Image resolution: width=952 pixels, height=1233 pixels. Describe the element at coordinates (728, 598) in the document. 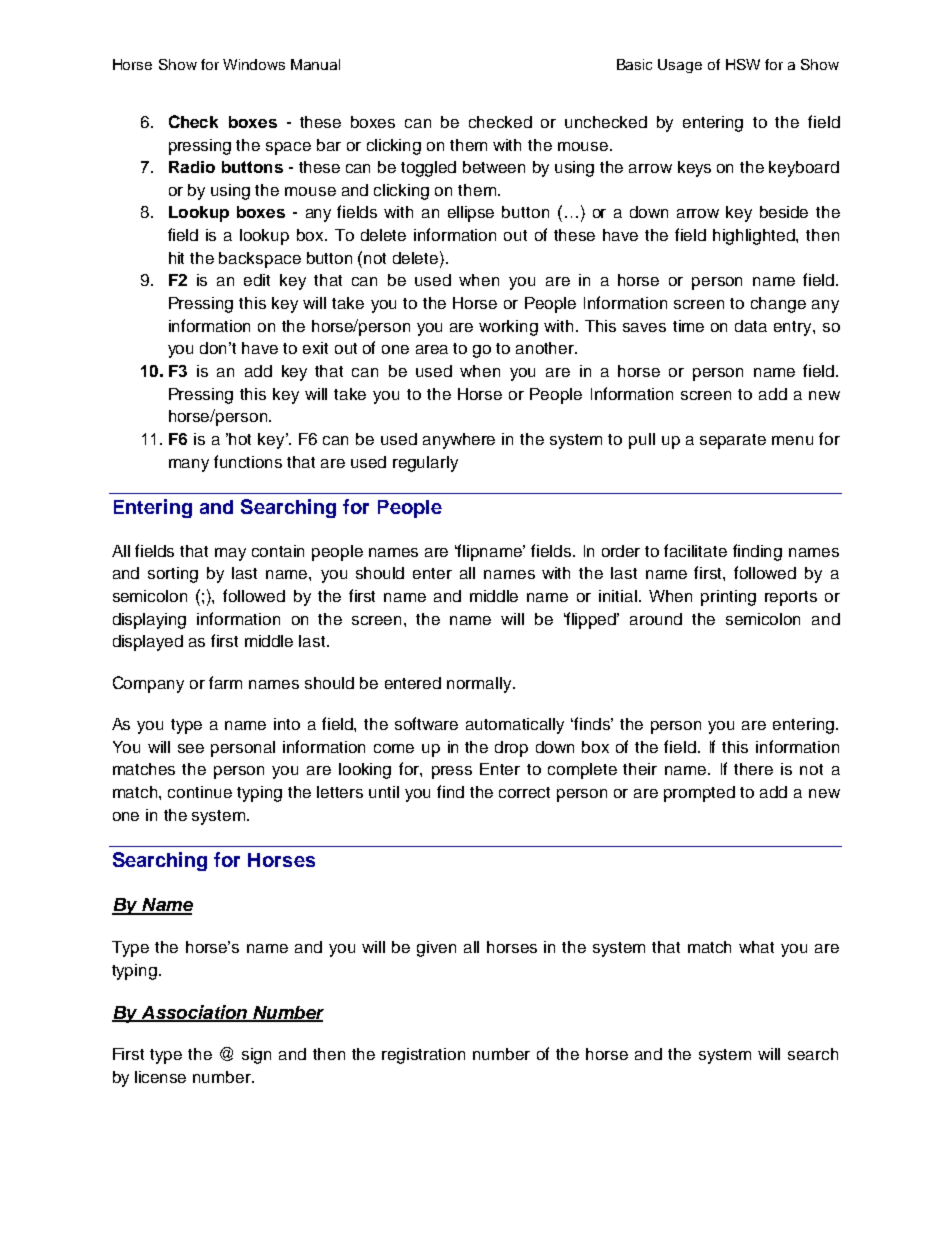

I see `printing` at that location.
